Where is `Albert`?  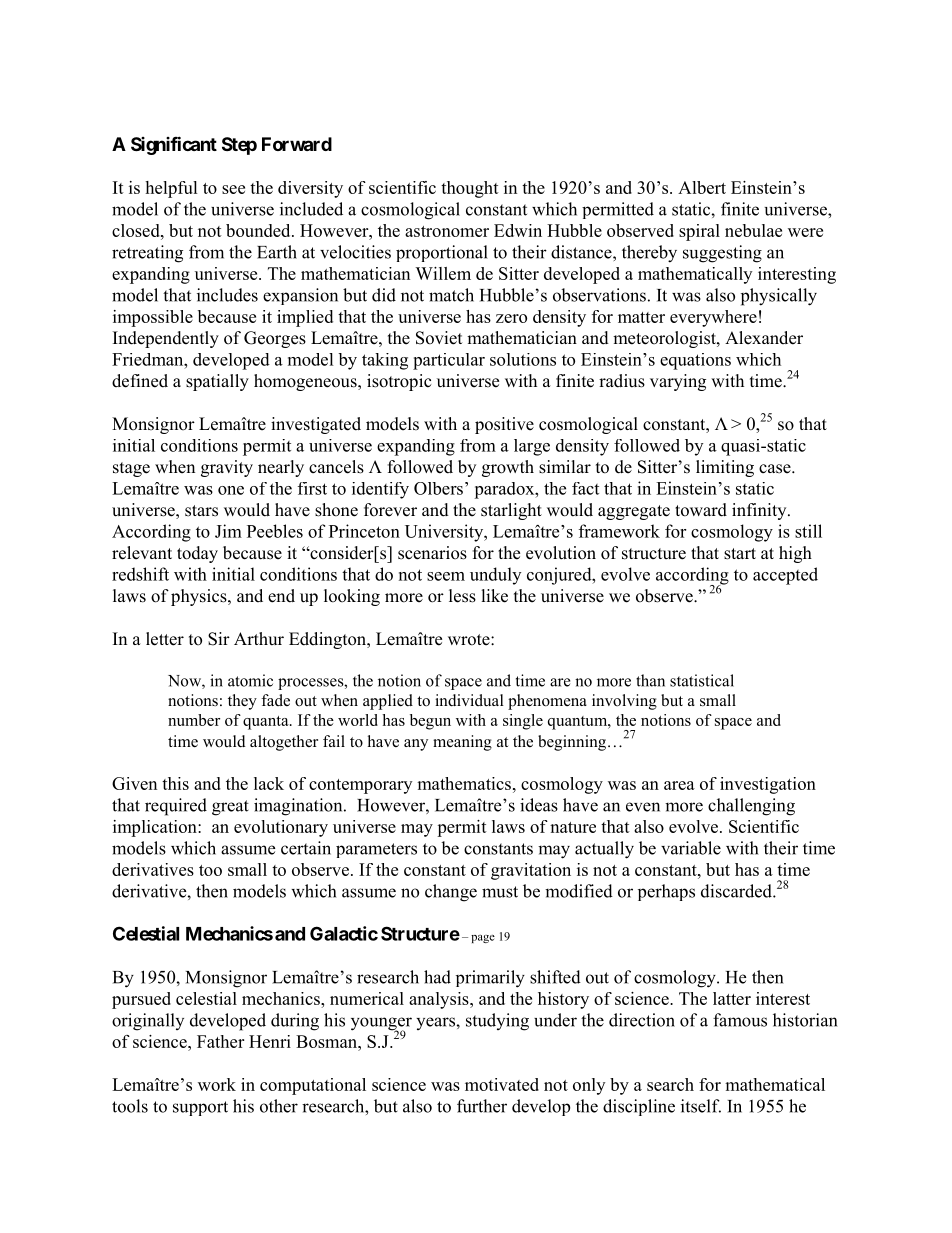
Albert is located at coordinates (702, 187).
